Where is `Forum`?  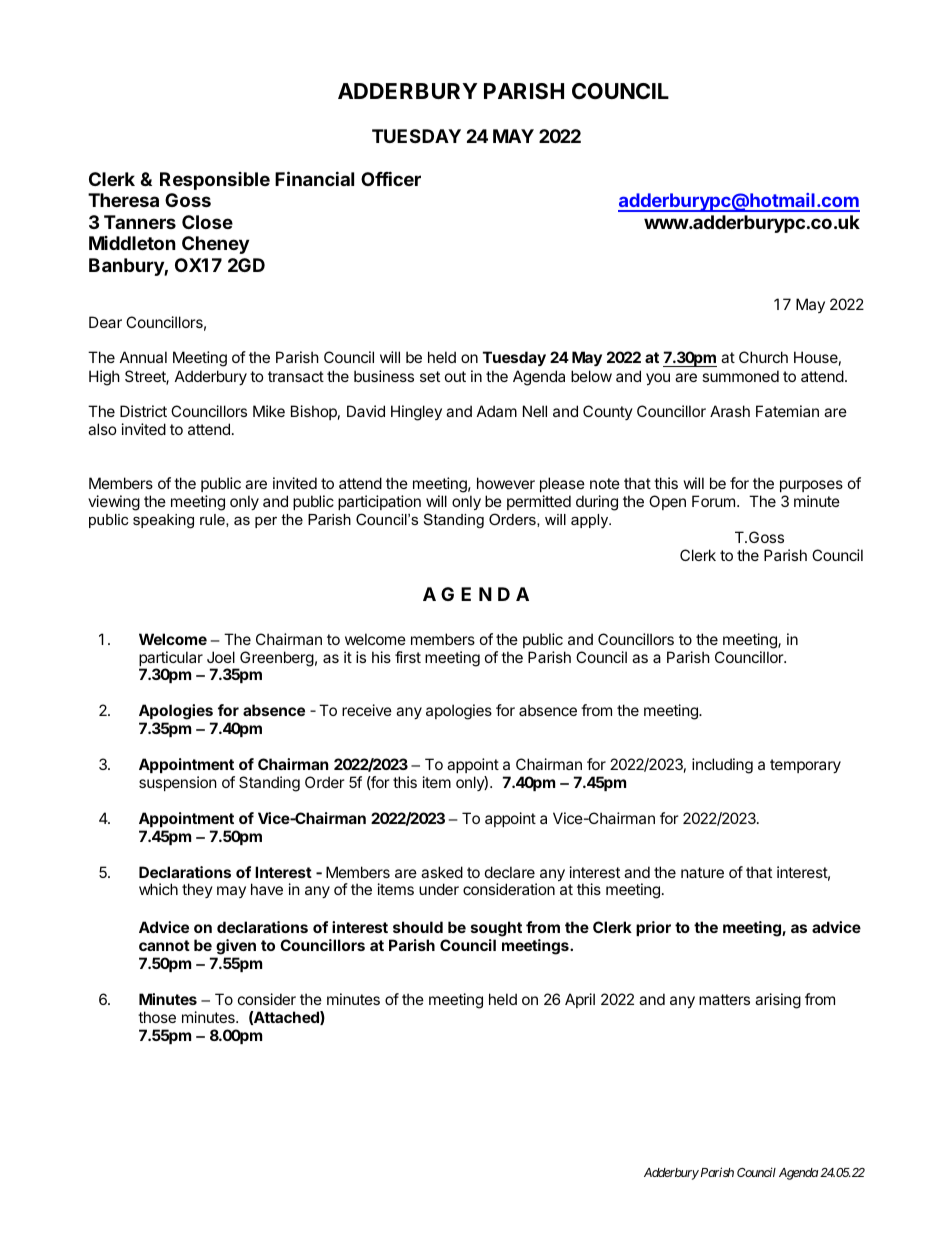 Forum is located at coordinates (713, 501).
